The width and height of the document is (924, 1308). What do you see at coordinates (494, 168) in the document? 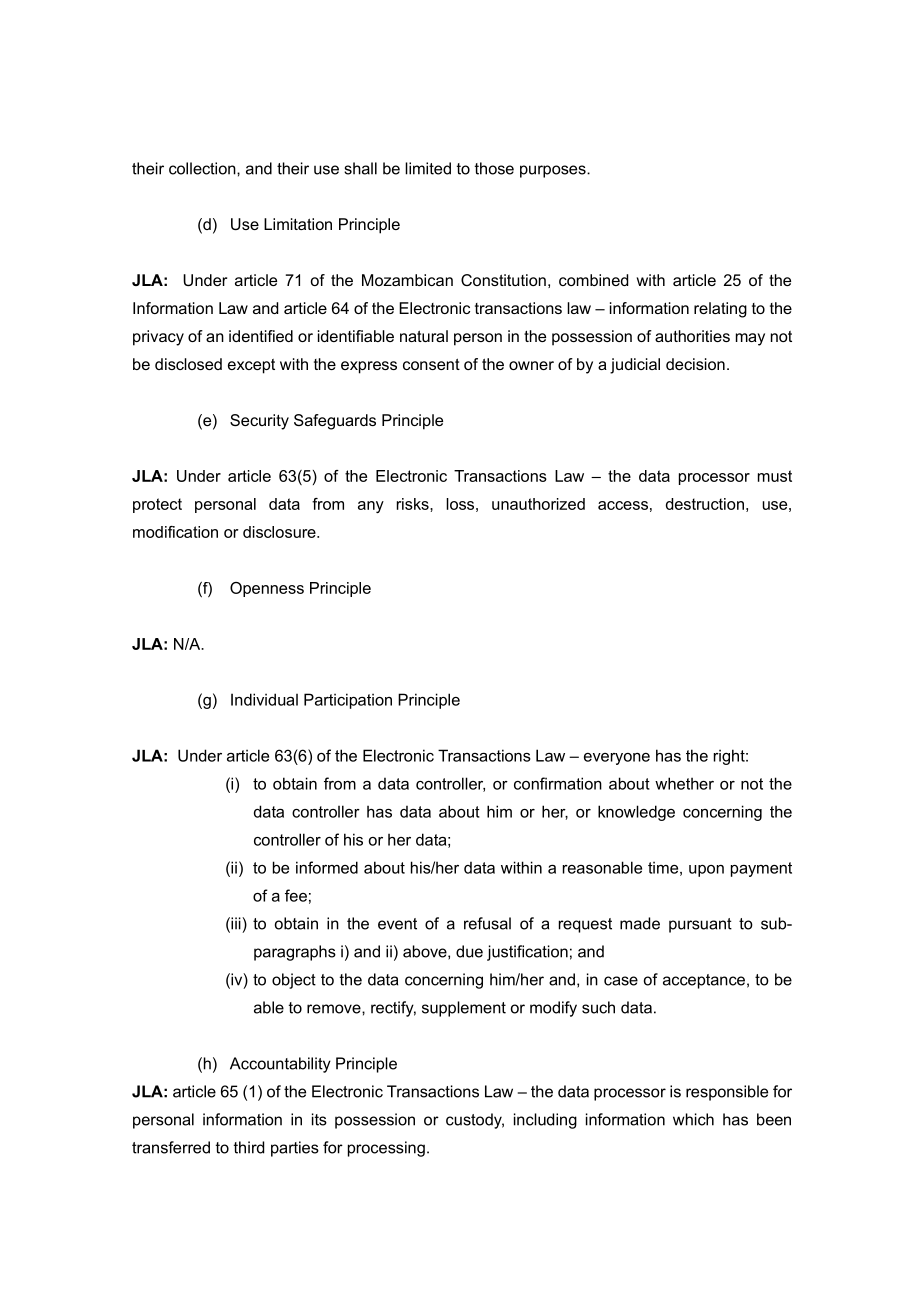
I see `those` at bounding box center [494, 168].
